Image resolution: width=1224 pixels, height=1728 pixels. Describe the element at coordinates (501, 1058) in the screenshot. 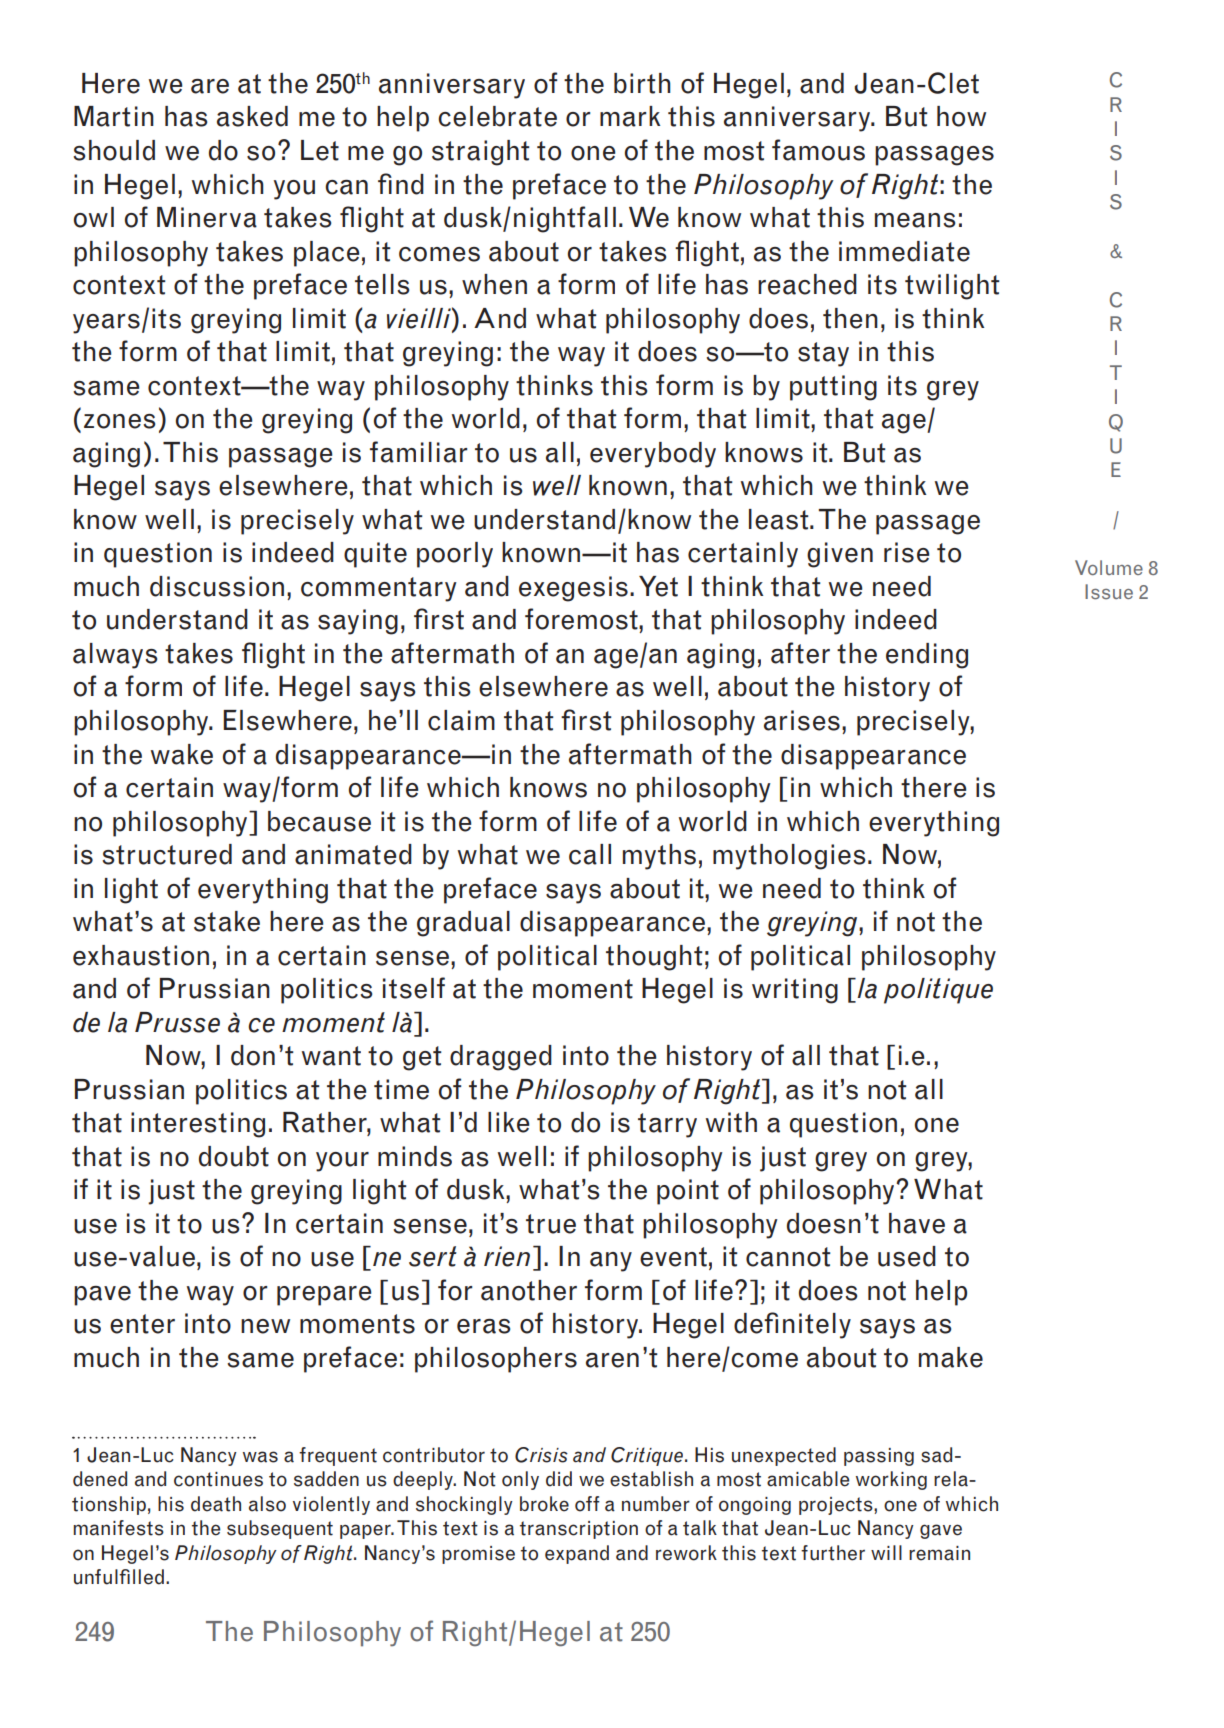

I see `dragged` at that location.
